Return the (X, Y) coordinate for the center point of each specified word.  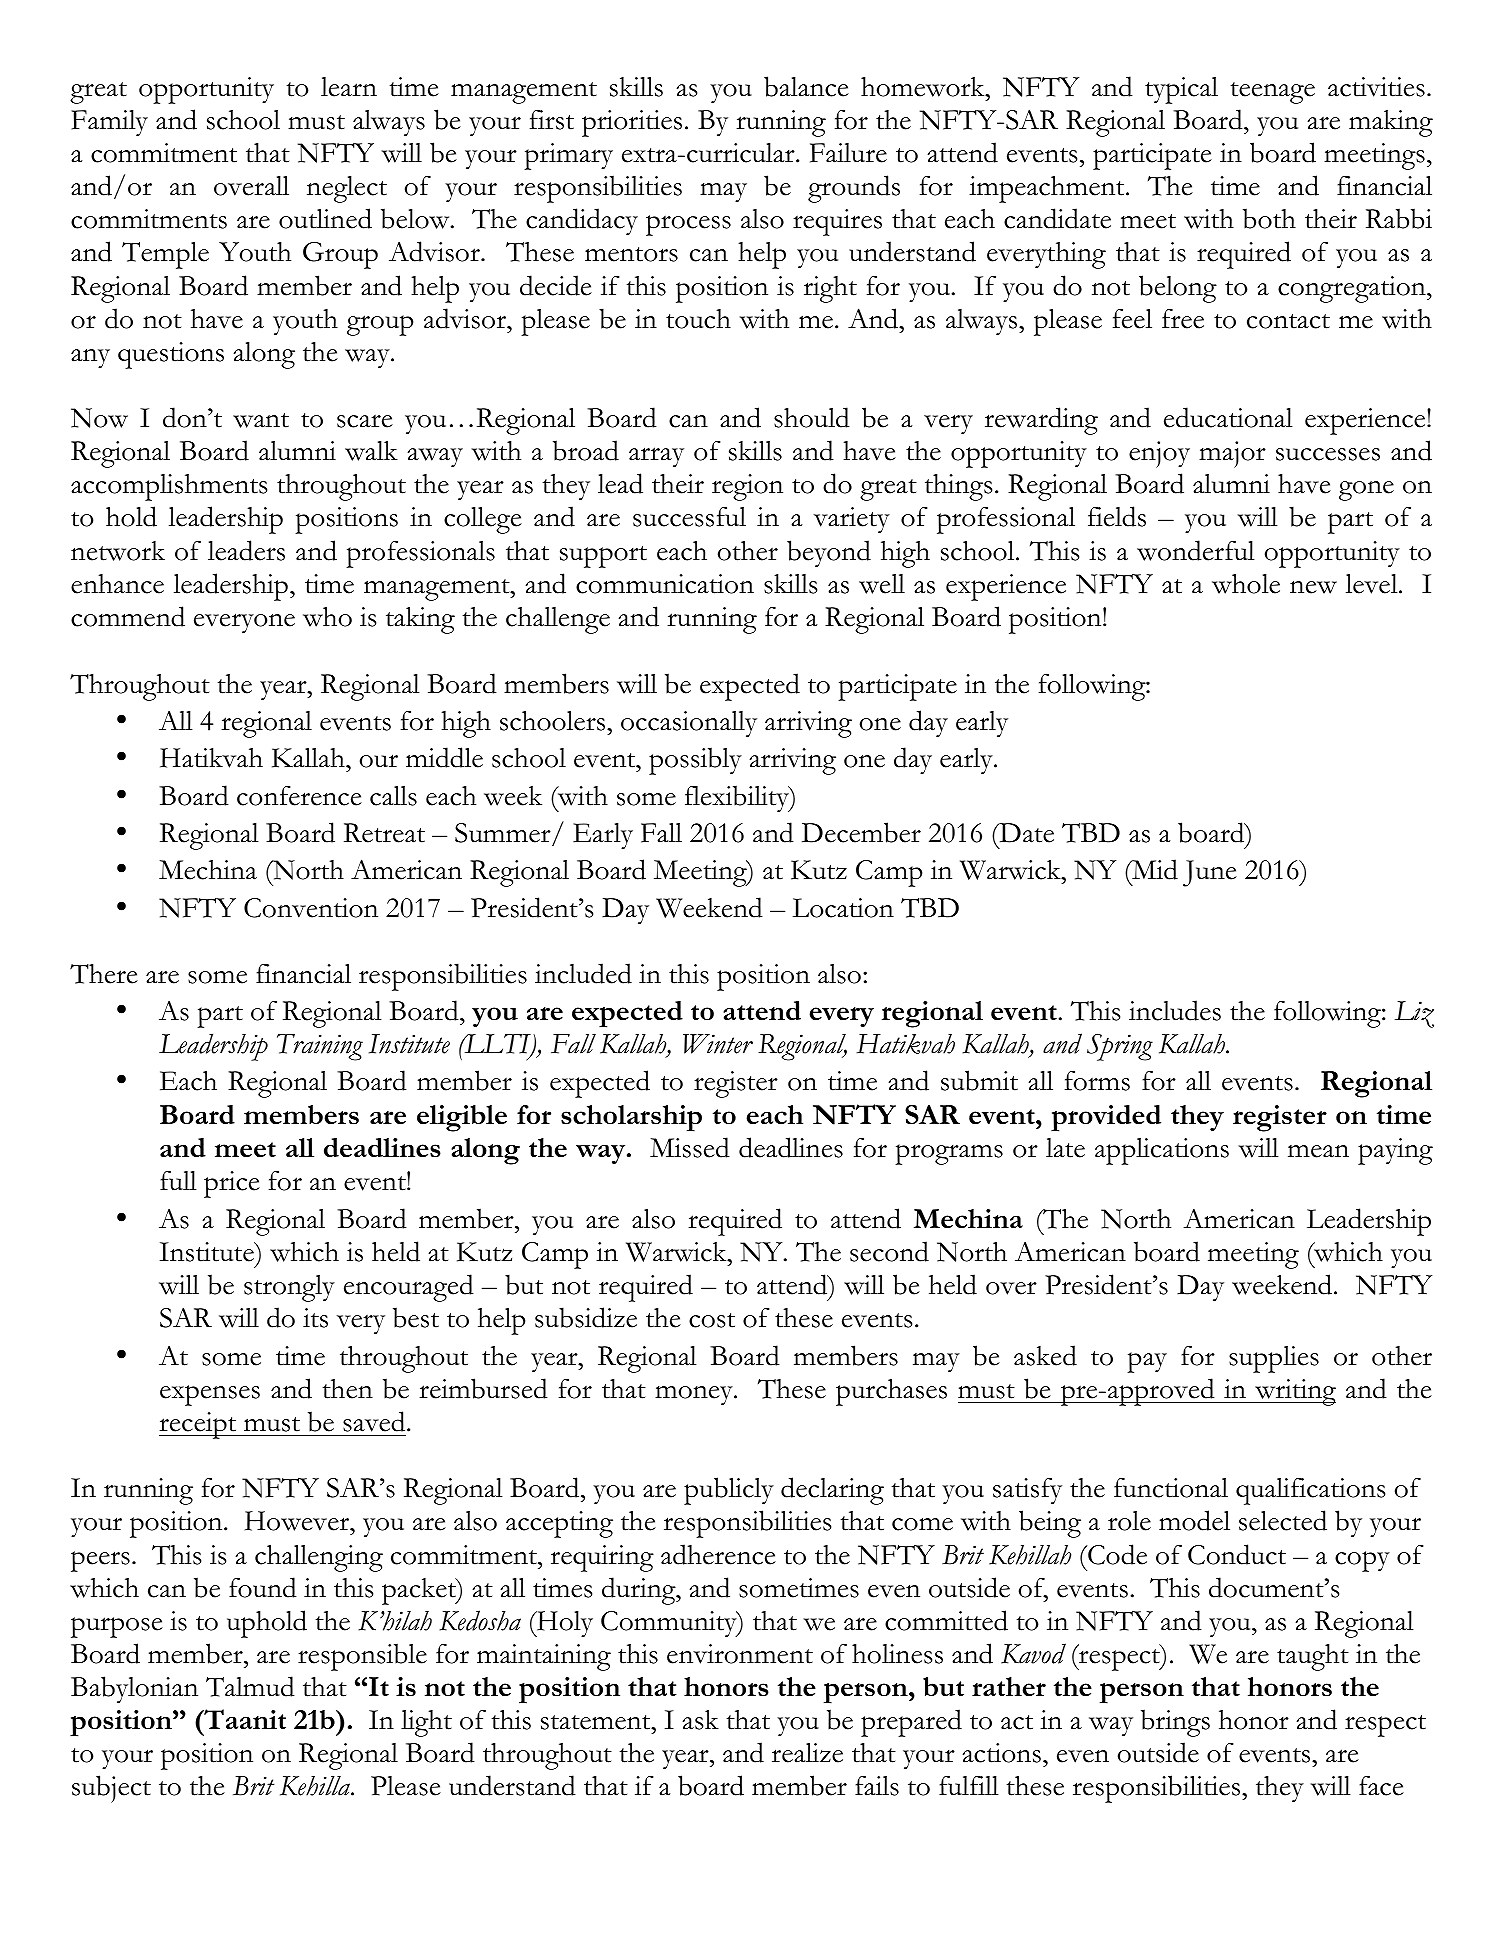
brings (1175, 1723)
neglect (347, 189)
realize (807, 1753)
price (232, 1184)
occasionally (689, 724)
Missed (690, 1147)
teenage (1273, 93)
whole (1246, 584)
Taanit (244, 1719)
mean (1318, 1151)
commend (128, 616)
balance (806, 86)
